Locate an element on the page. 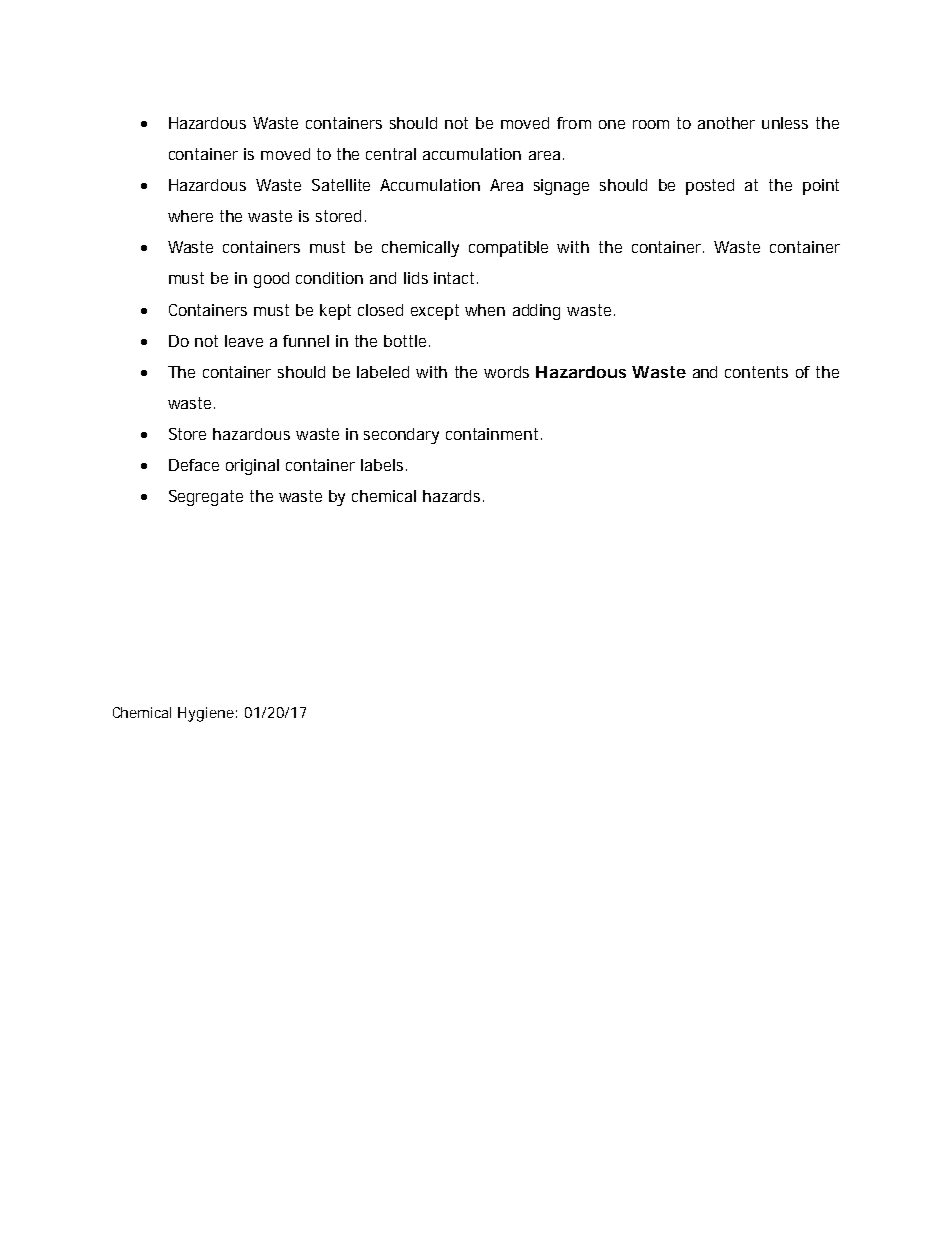 The height and width of the document is (1233, 952). contents is located at coordinates (756, 372).
